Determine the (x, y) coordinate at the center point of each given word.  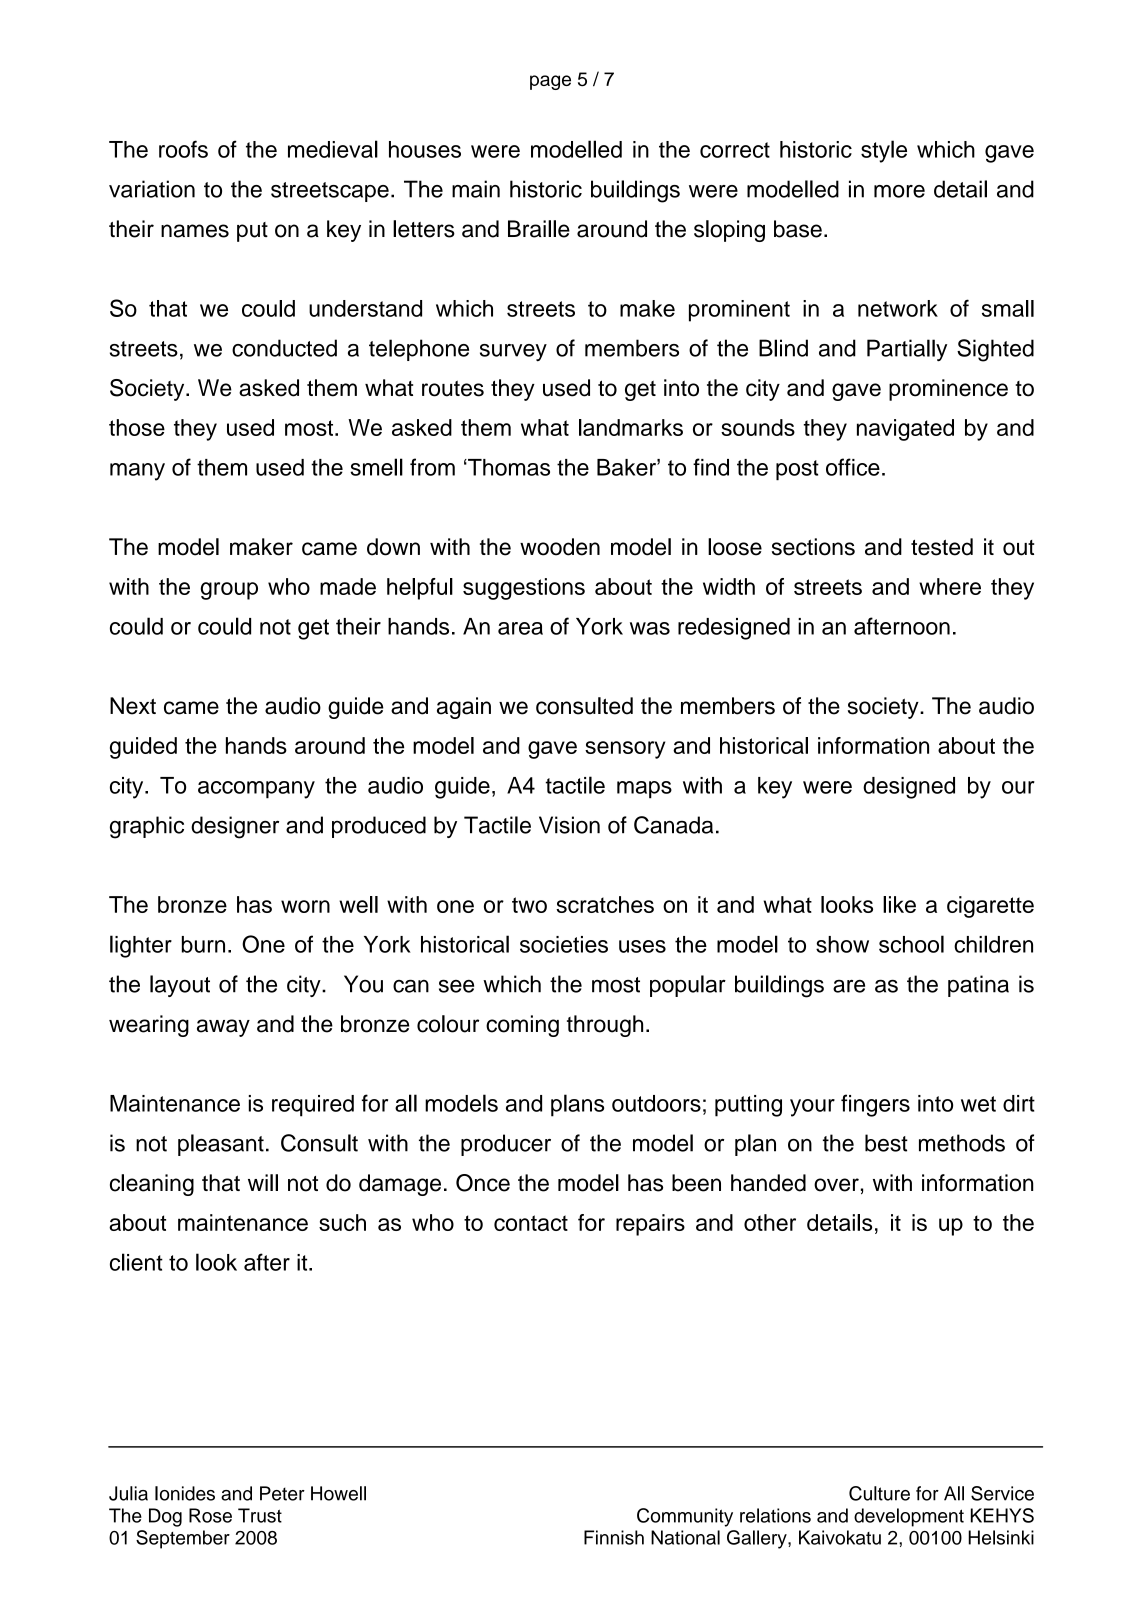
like (899, 904)
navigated (905, 430)
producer (506, 1145)
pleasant (221, 1145)
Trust (260, 1515)
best (886, 1143)
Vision (569, 825)
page (550, 82)
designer (235, 827)
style (884, 151)
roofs (183, 149)
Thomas (508, 467)
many (137, 472)
